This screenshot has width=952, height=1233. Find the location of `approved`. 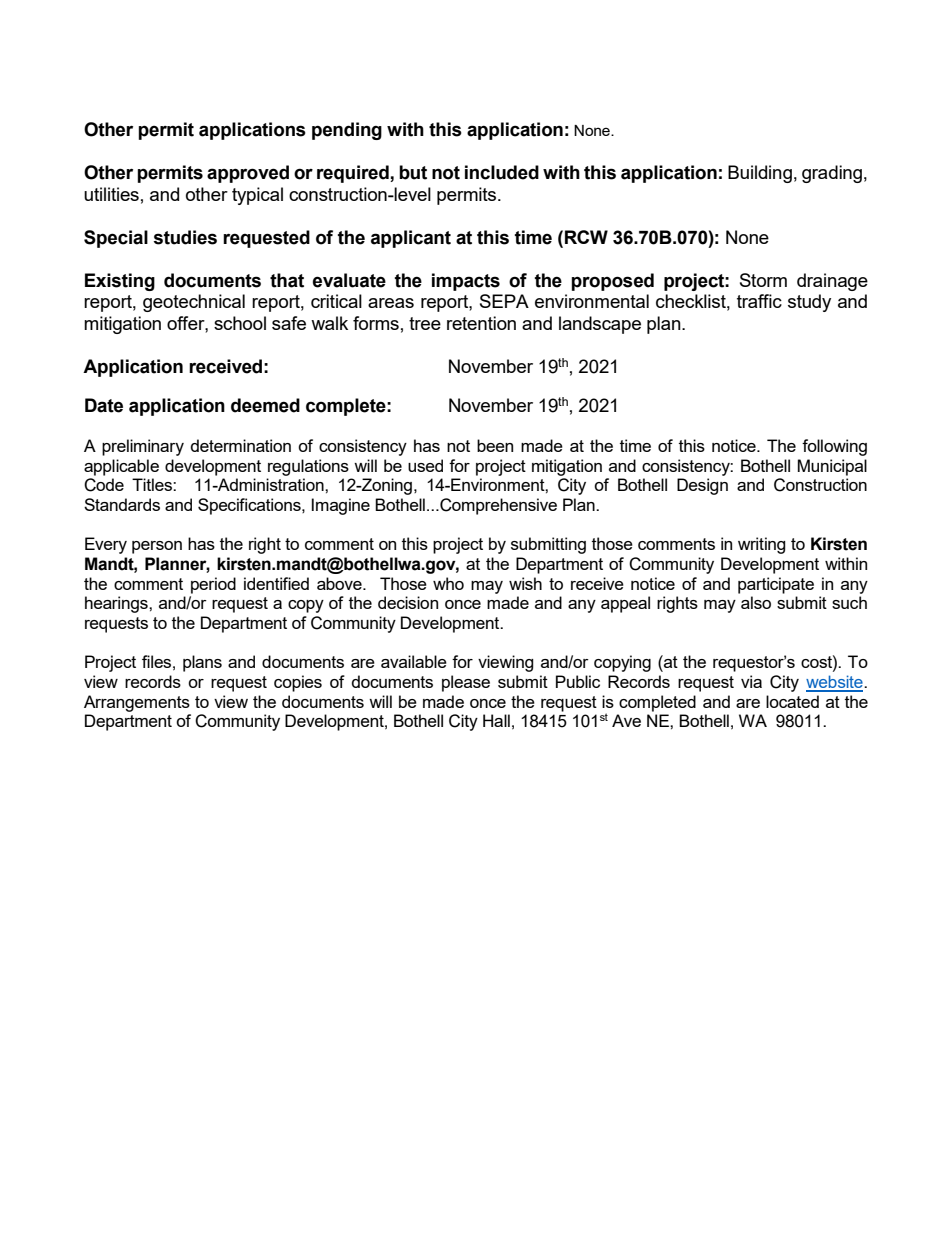

approved is located at coordinates (248, 174).
